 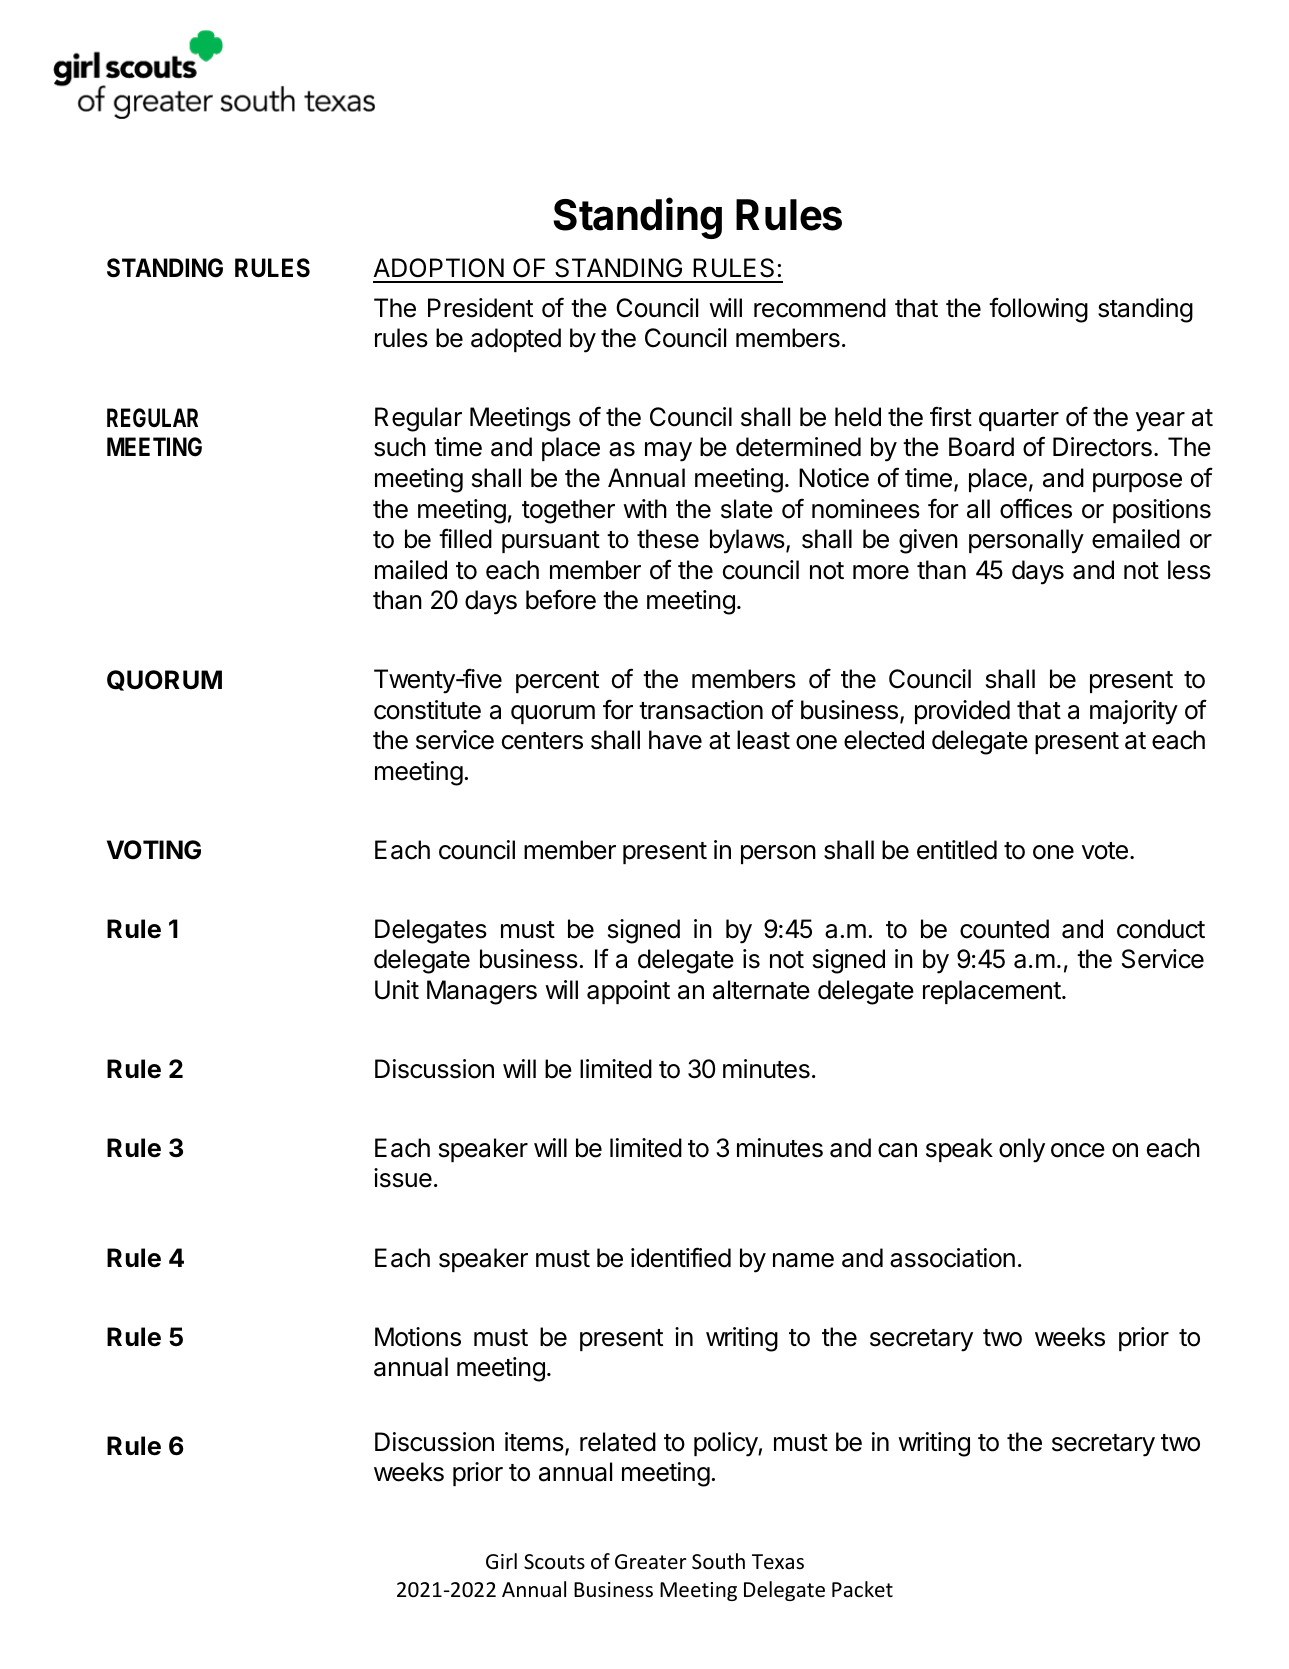 What do you see at coordinates (1038, 310) in the document?
I see `following` at bounding box center [1038, 310].
